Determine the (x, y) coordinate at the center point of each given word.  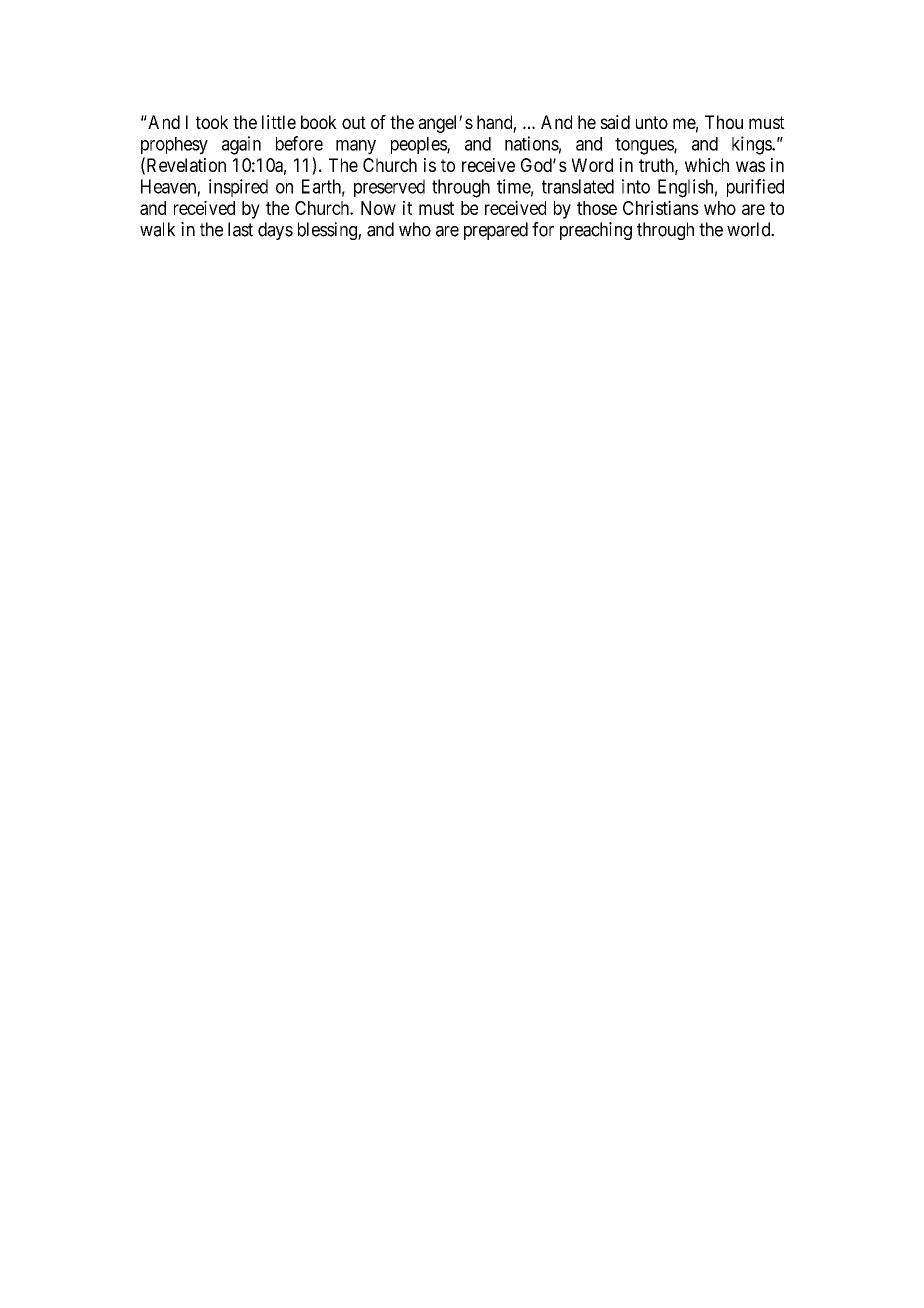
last (240, 229)
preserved (389, 188)
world (750, 229)
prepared (496, 231)
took (212, 122)
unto (652, 122)
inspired (238, 188)
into (636, 186)
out (354, 122)
